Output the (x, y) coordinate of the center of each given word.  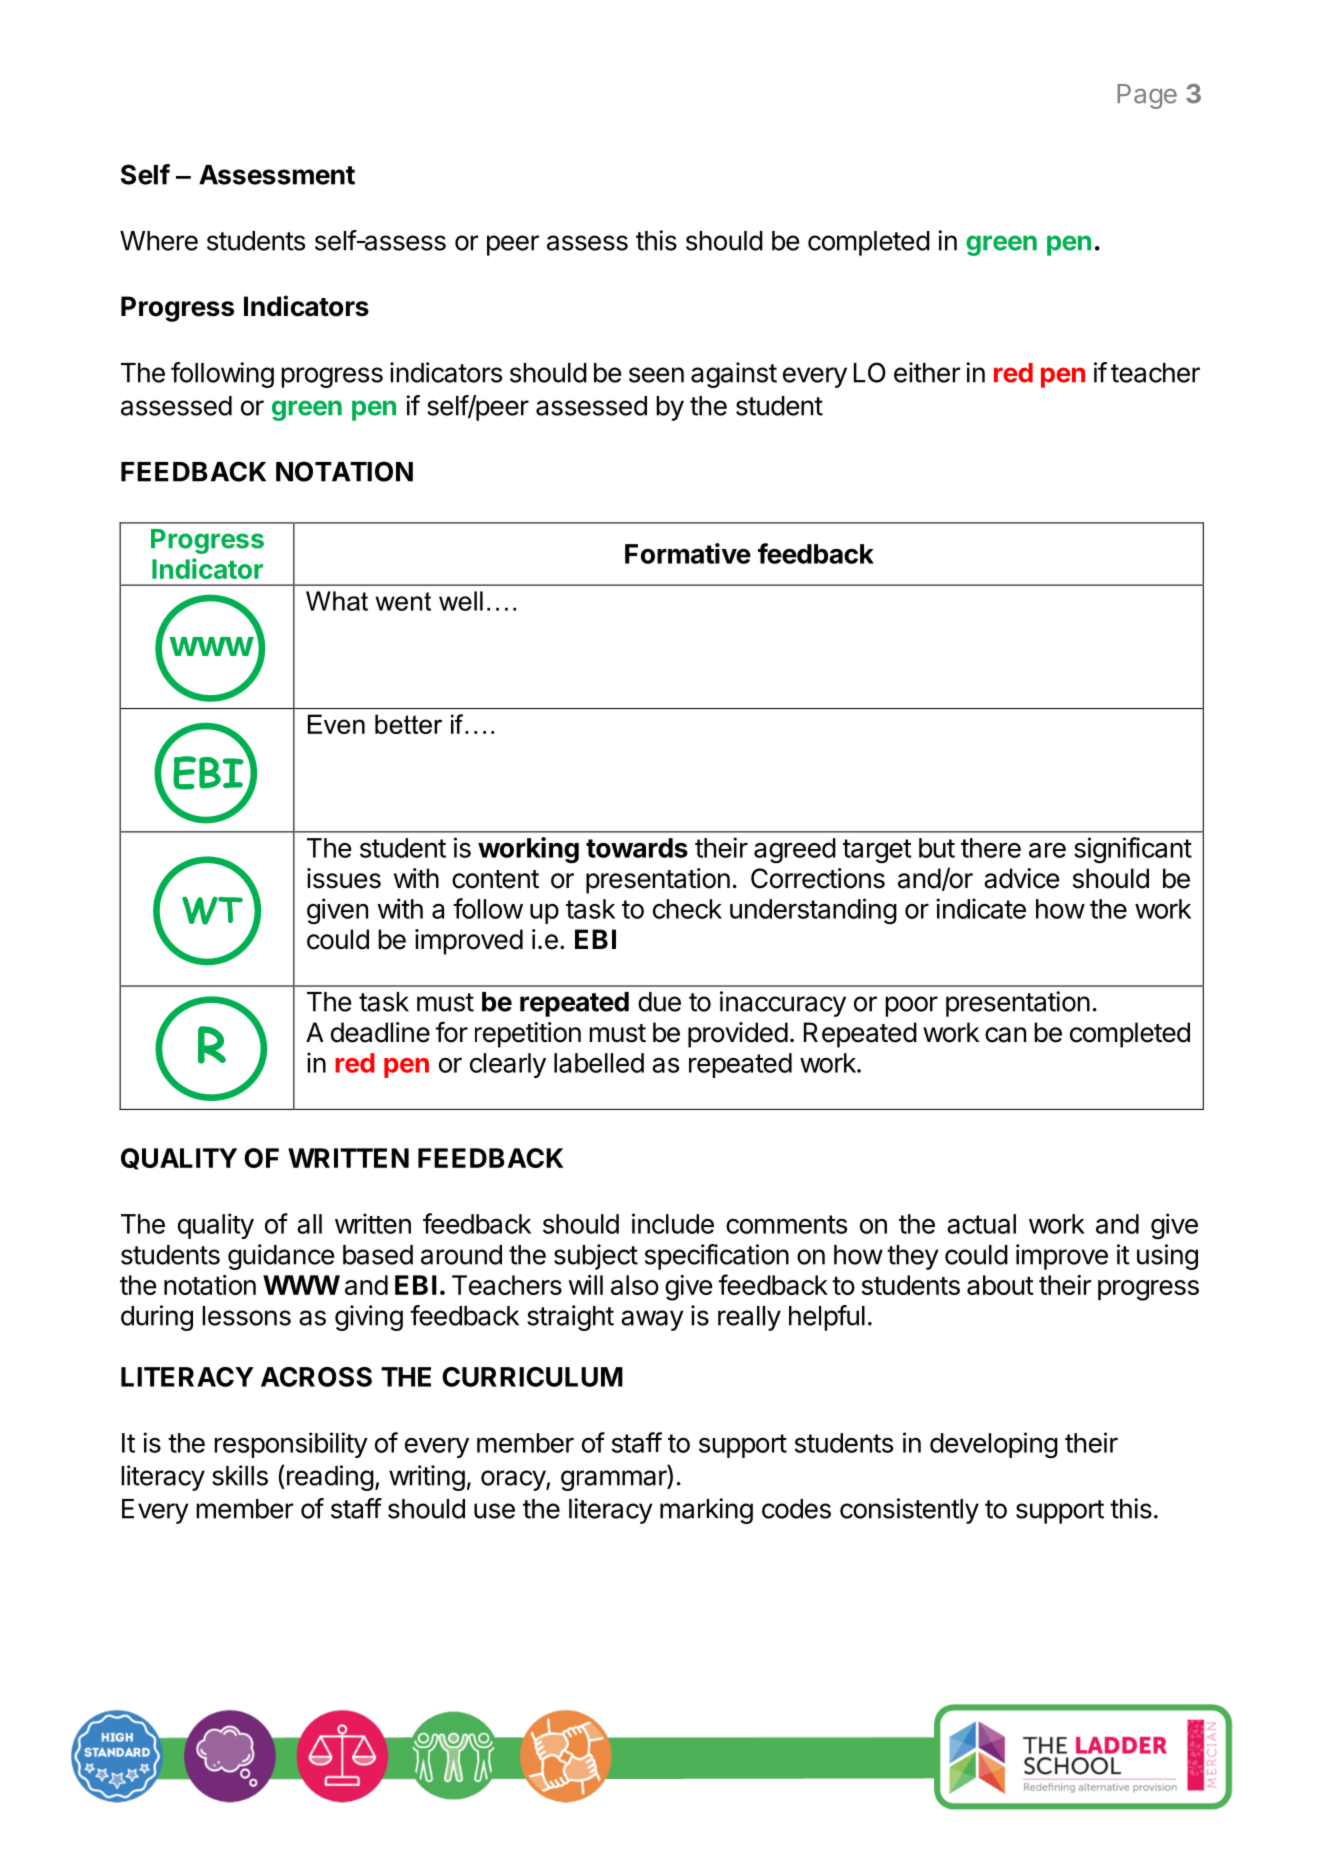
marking (706, 1511)
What (337, 601)
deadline (380, 1032)
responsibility (291, 1445)
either (927, 372)
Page (1147, 96)
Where (159, 241)
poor (911, 1006)
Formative (688, 553)
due (659, 1002)
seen (656, 375)
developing (994, 1445)
